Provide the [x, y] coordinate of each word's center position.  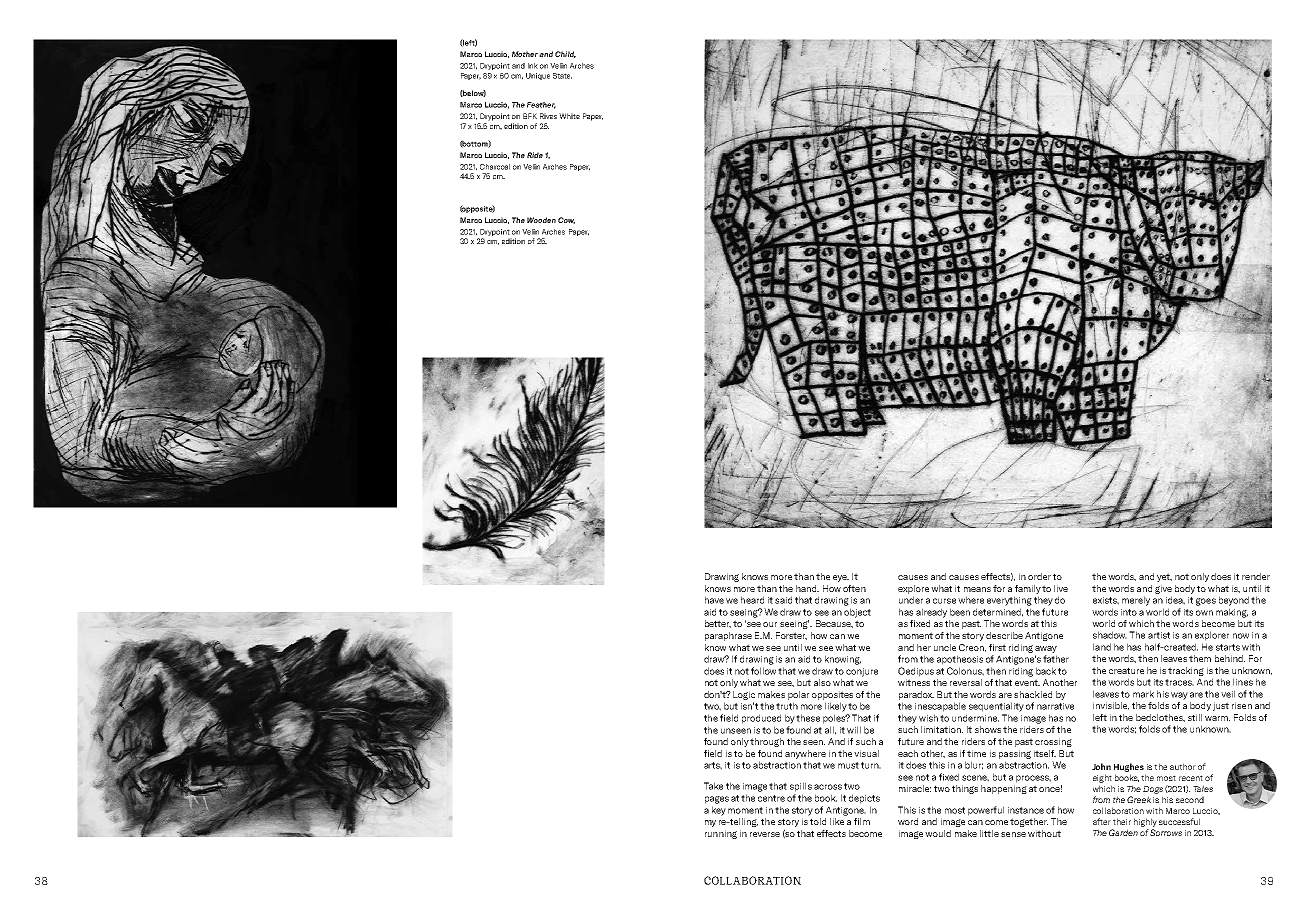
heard [752, 600]
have [714, 600]
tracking [1186, 671]
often [854, 588]
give [1163, 589]
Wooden [541, 220]
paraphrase [728, 636]
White [569, 116]
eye [841, 578]
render [1256, 576]
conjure [862, 672]
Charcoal [495, 167]
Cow [566, 220]
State [562, 76]
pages [717, 800]
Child [565, 54]
